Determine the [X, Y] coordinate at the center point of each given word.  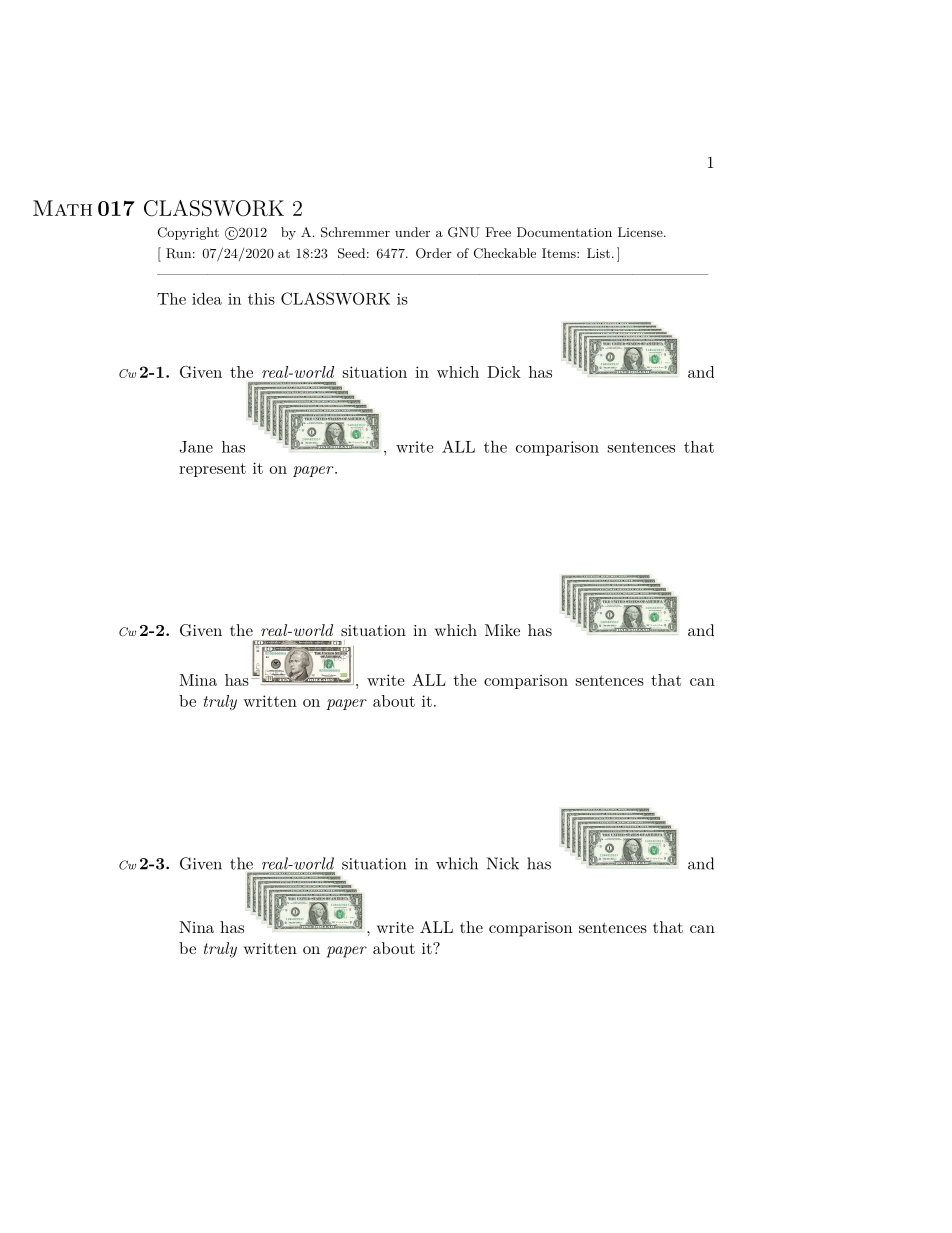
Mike [502, 630]
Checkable [505, 253]
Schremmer [355, 232]
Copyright [188, 233]
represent [212, 470]
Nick [503, 863]
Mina [198, 680]
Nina [196, 927]
